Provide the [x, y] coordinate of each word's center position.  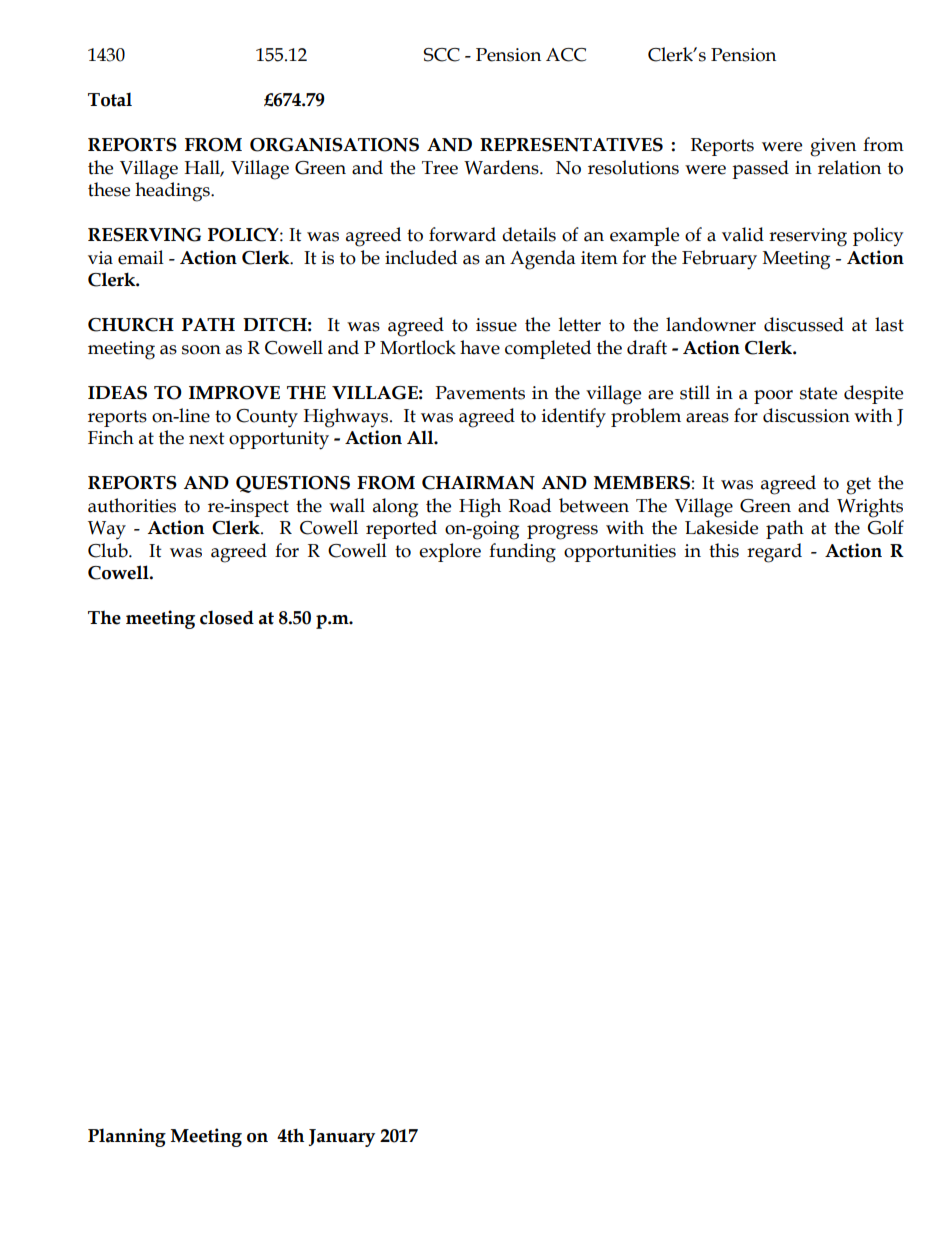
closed [227, 617]
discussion [806, 415]
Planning [127, 1137]
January [342, 1138]
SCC [442, 55]
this [724, 550]
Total [110, 99]
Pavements [480, 393]
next [207, 438]
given [833, 147]
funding [522, 553]
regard [774, 553]
